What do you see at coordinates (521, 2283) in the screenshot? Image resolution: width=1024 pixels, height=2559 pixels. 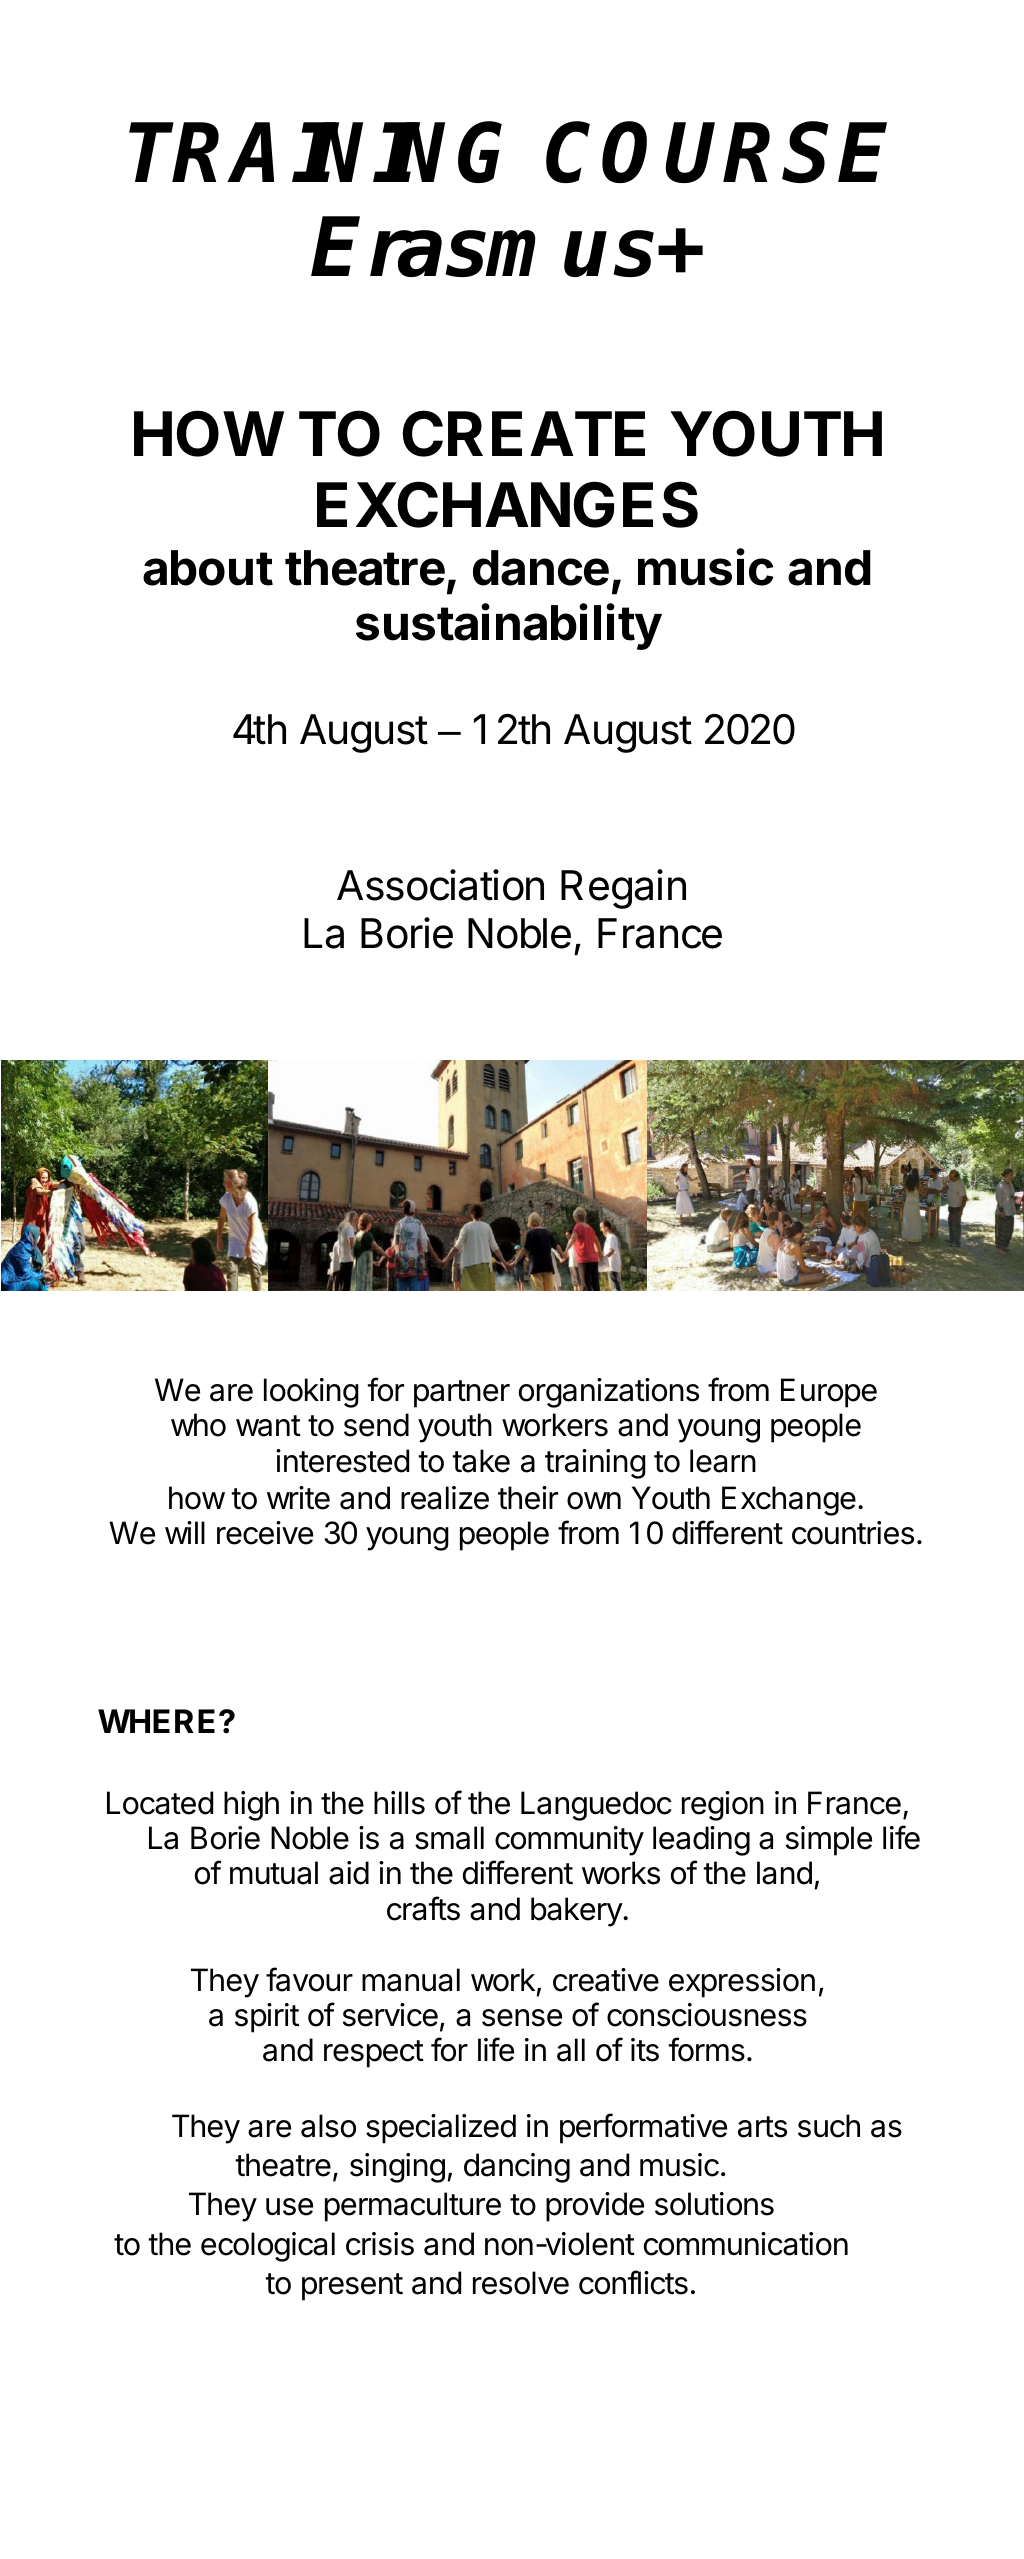 I see `resolve` at bounding box center [521, 2283].
